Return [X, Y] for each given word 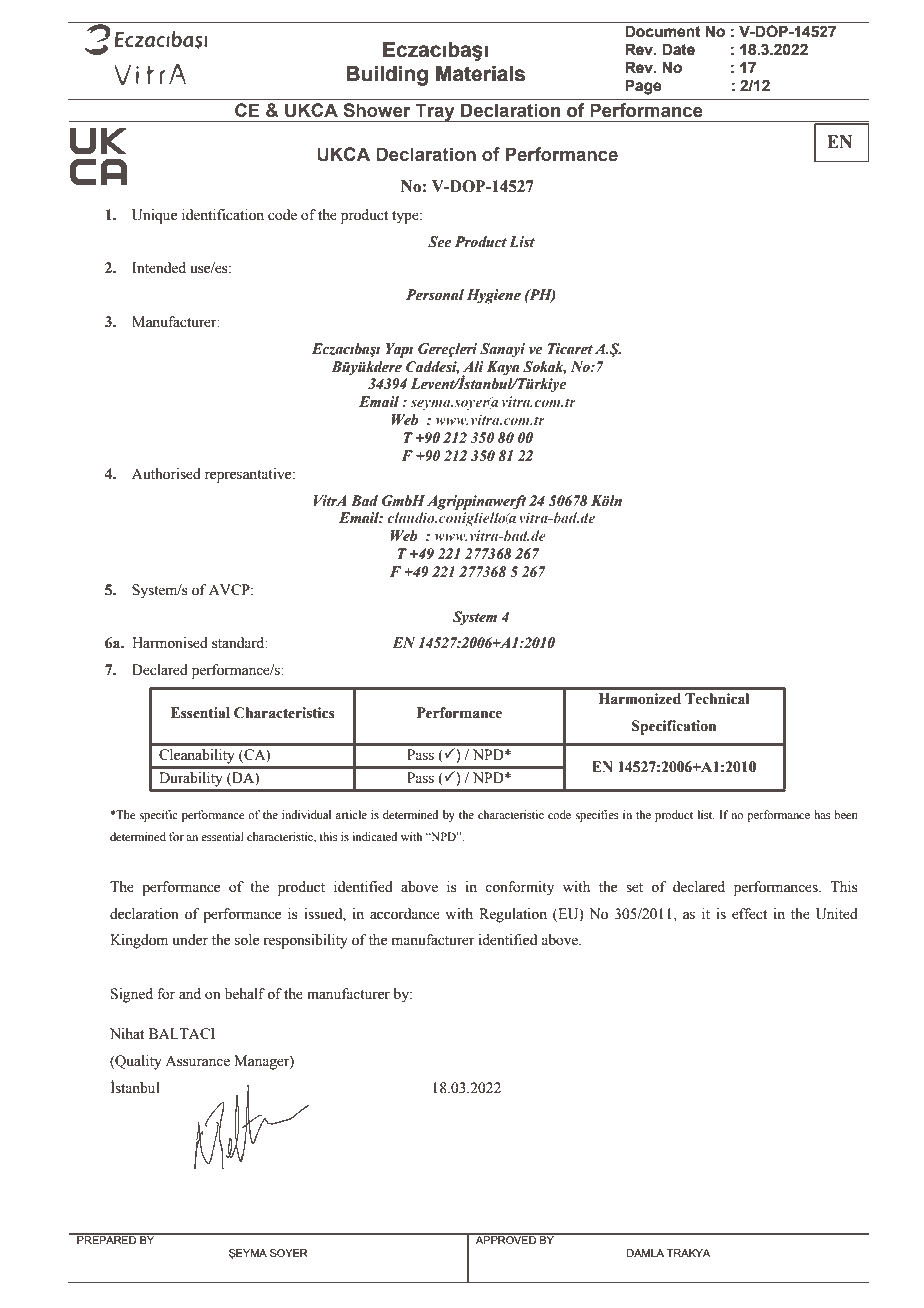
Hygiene [494, 296]
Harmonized [640, 699]
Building [387, 76]
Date [678, 49]
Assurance [197, 1061]
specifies [597, 816]
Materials [480, 74]
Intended [159, 268]
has [822, 814]
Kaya [503, 368]
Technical [717, 699]
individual [306, 814]
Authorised [166, 474]
